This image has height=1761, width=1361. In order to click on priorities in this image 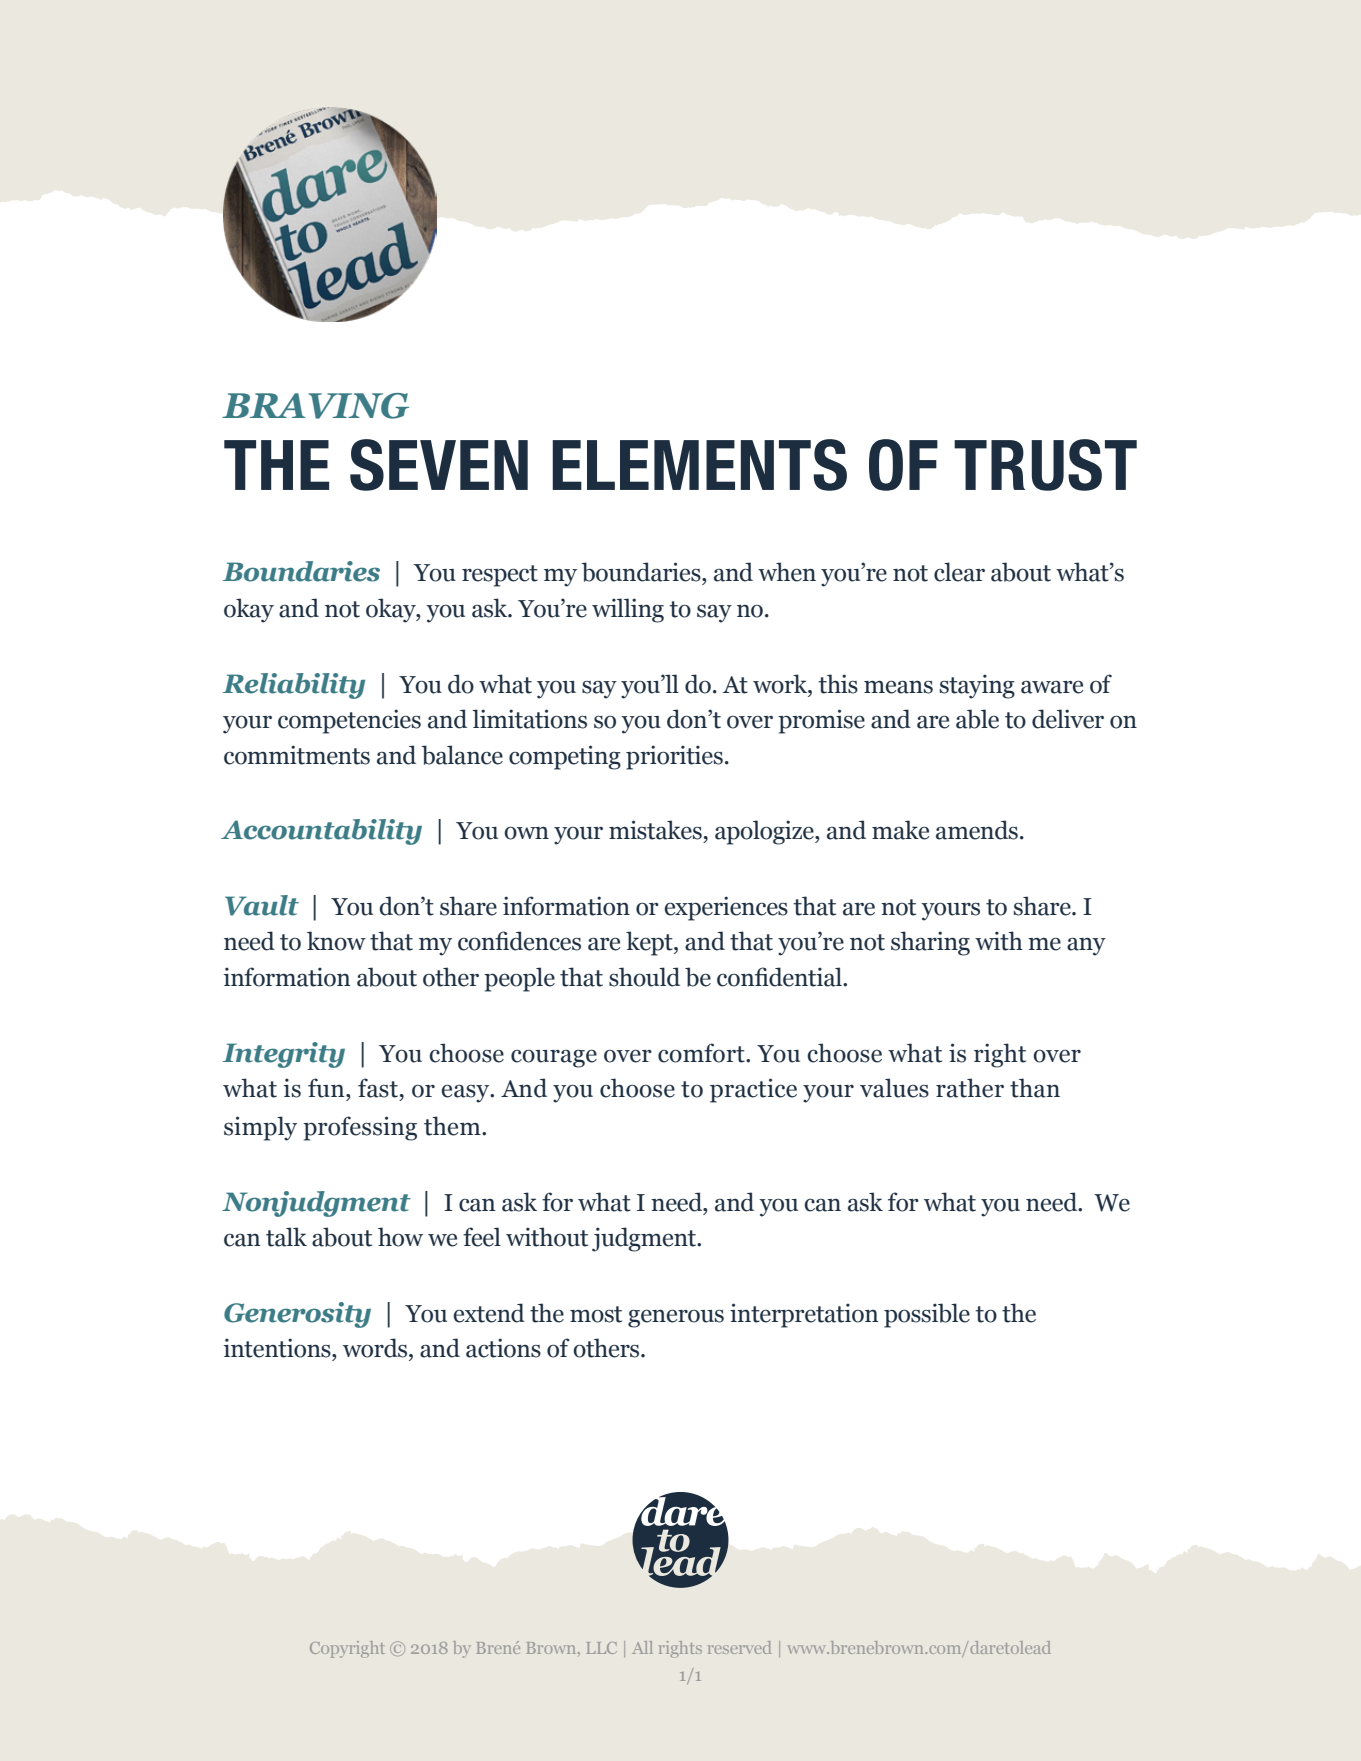, I will do `click(674, 757)`.
